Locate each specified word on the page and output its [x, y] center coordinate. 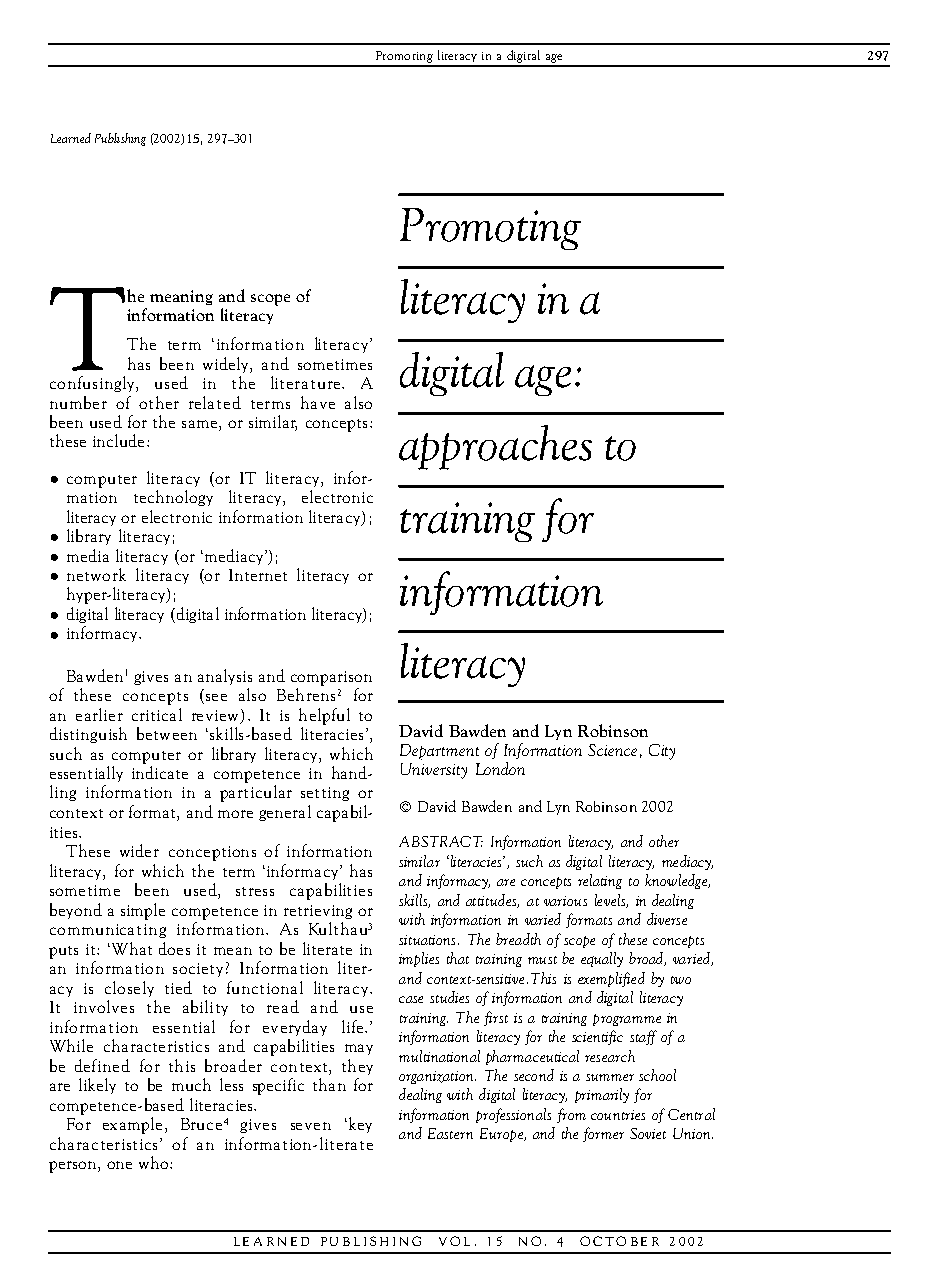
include [118, 440]
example [132, 1125]
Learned [71, 138]
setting [325, 794]
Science [612, 750]
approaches [495, 447]
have [318, 402]
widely [227, 365]
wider [139, 850]
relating [600, 881]
